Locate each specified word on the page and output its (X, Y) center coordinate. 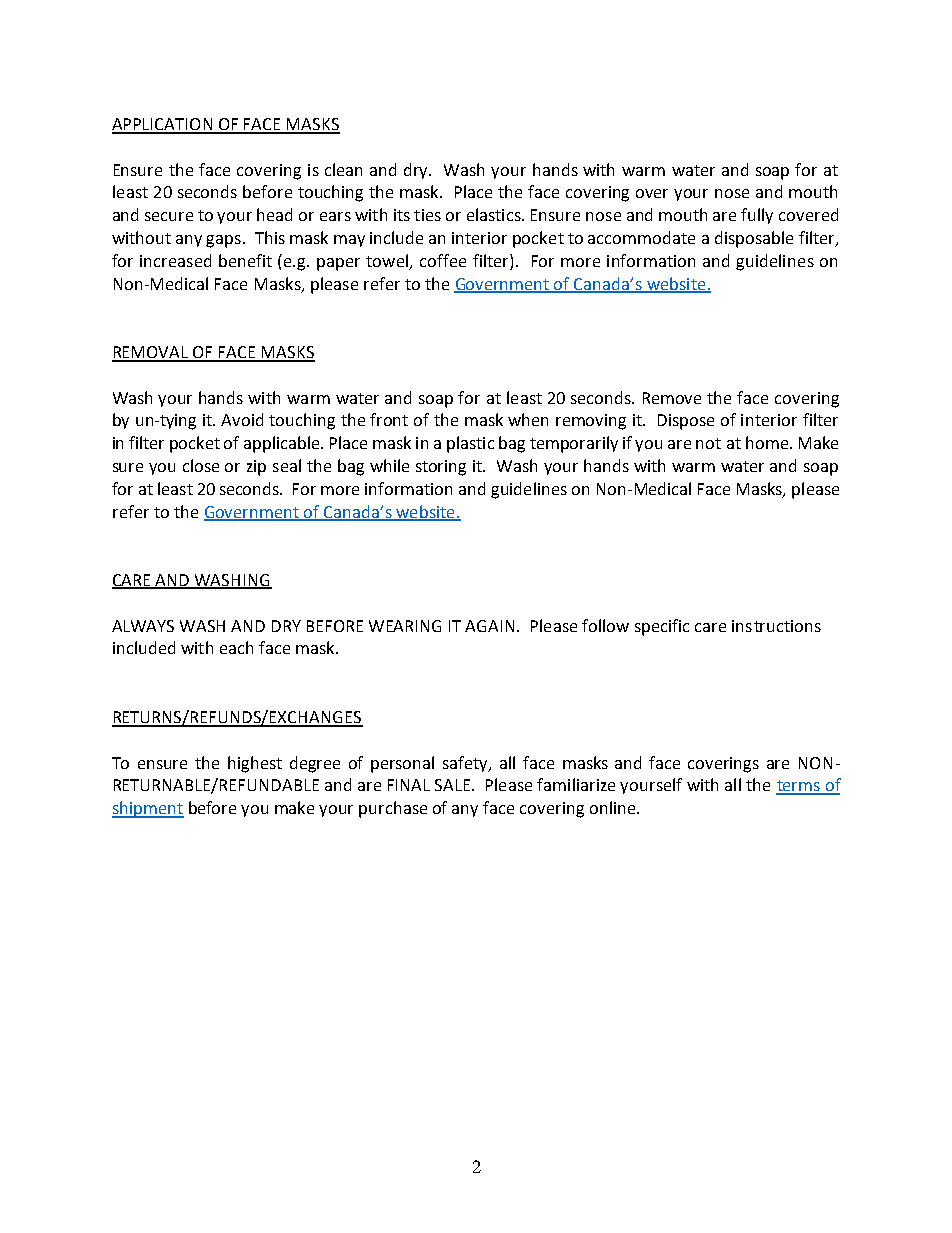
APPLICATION (163, 125)
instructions (776, 626)
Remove (672, 398)
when (528, 419)
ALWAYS (143, 626)
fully (757, 216)
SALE (454, 785)
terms (799, 787)
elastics (495, 214)
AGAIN (489, 626)
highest (255, 764)
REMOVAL (151, 353)
